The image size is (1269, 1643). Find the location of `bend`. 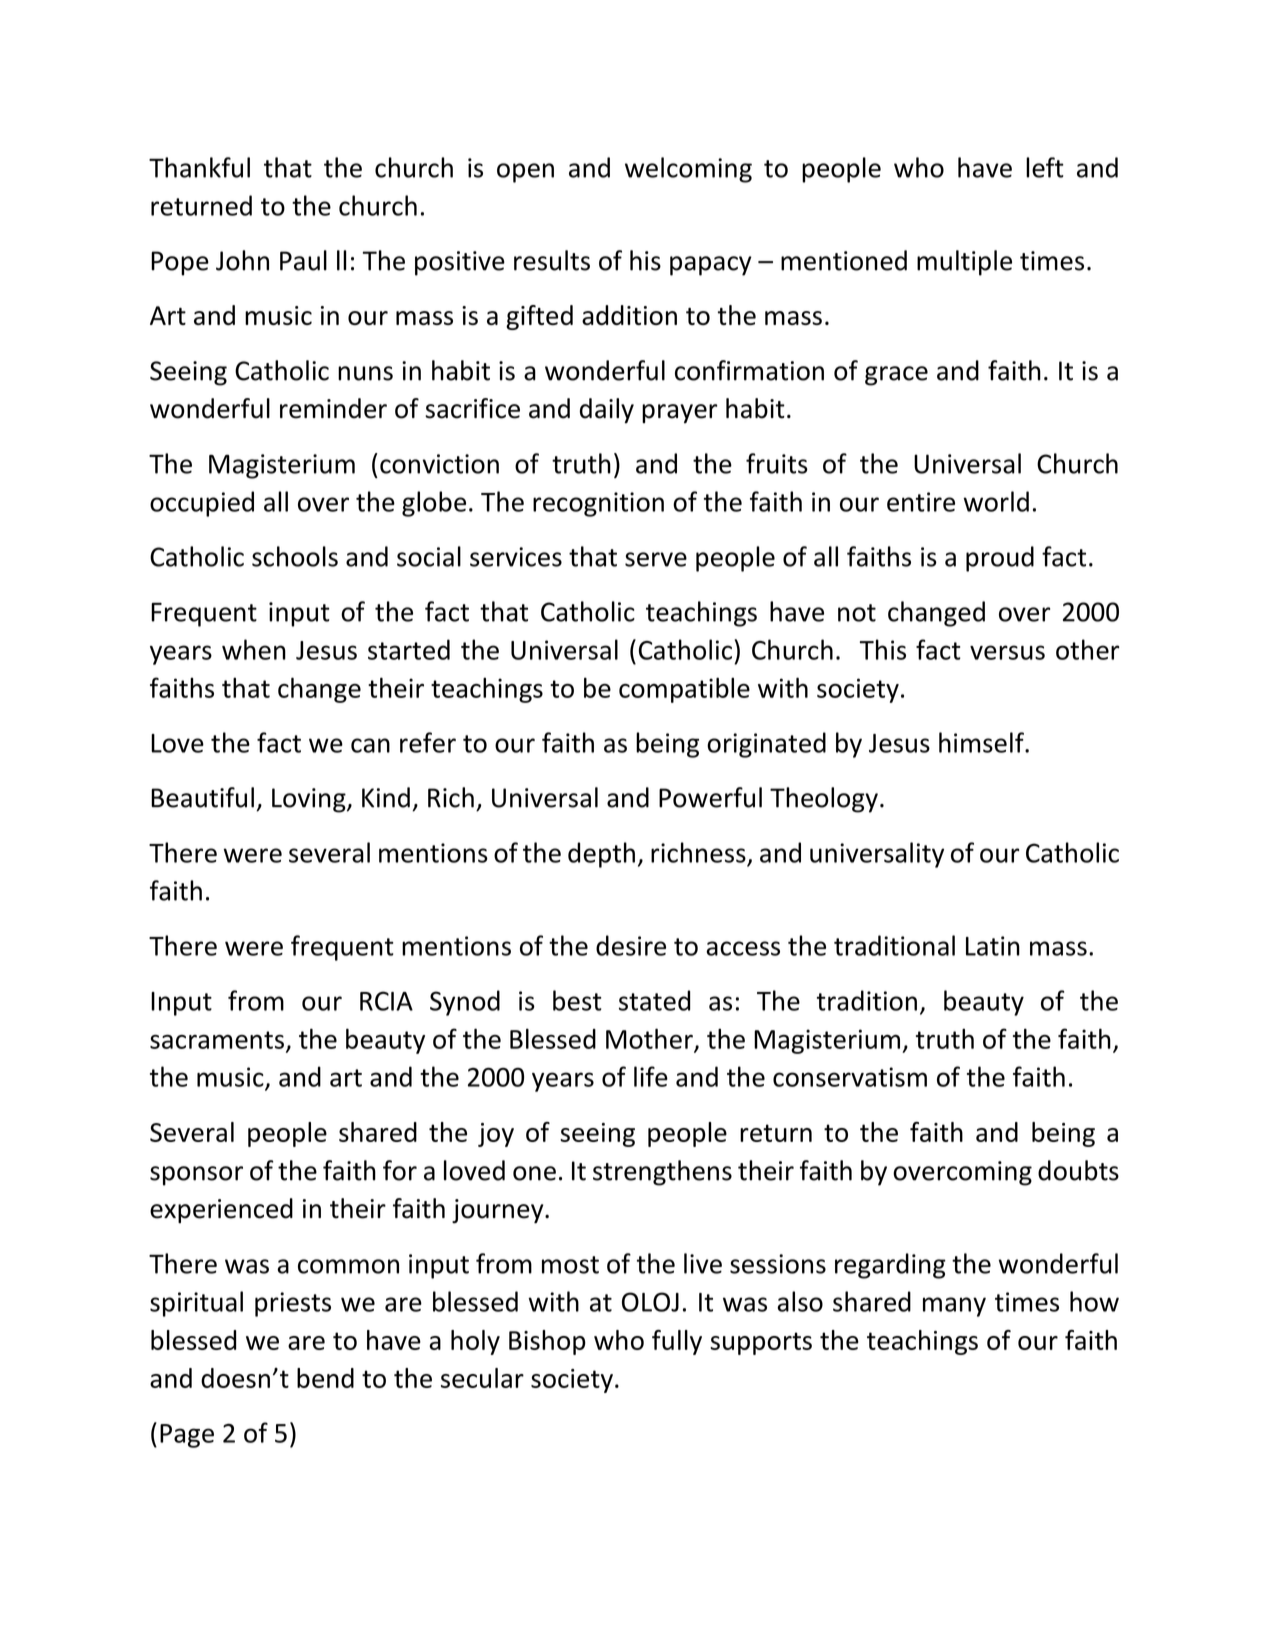

bend is located at coordinates (325, 1378).
